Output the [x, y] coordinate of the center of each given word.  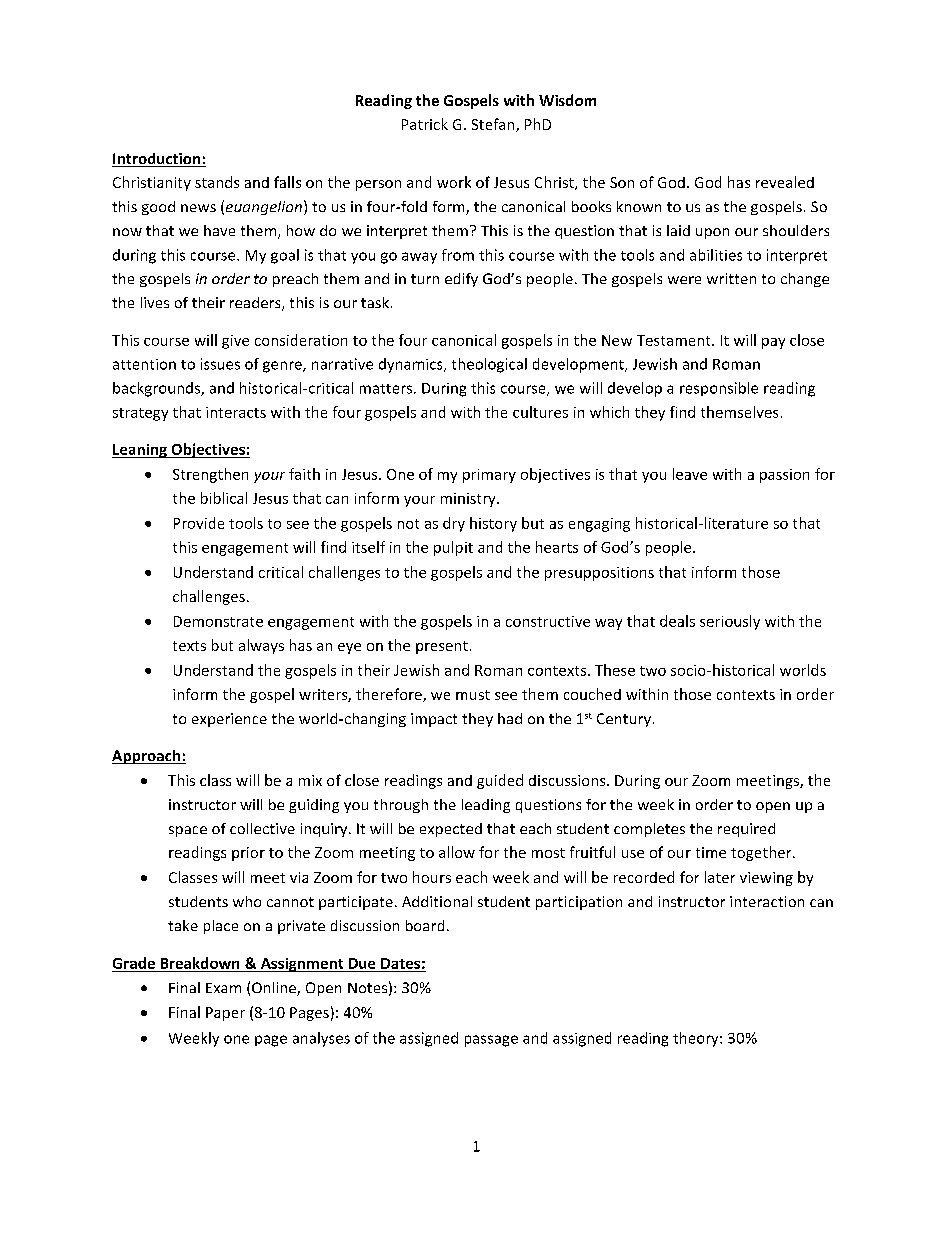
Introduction [157, 160]
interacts [236, 412]
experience [229, 720]
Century [624, 720]
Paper [225, 1014]
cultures [540, 412]
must [473, 695]
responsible [719, 389]
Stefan [494, 125]
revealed [785, 182]
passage [491, 1041]
